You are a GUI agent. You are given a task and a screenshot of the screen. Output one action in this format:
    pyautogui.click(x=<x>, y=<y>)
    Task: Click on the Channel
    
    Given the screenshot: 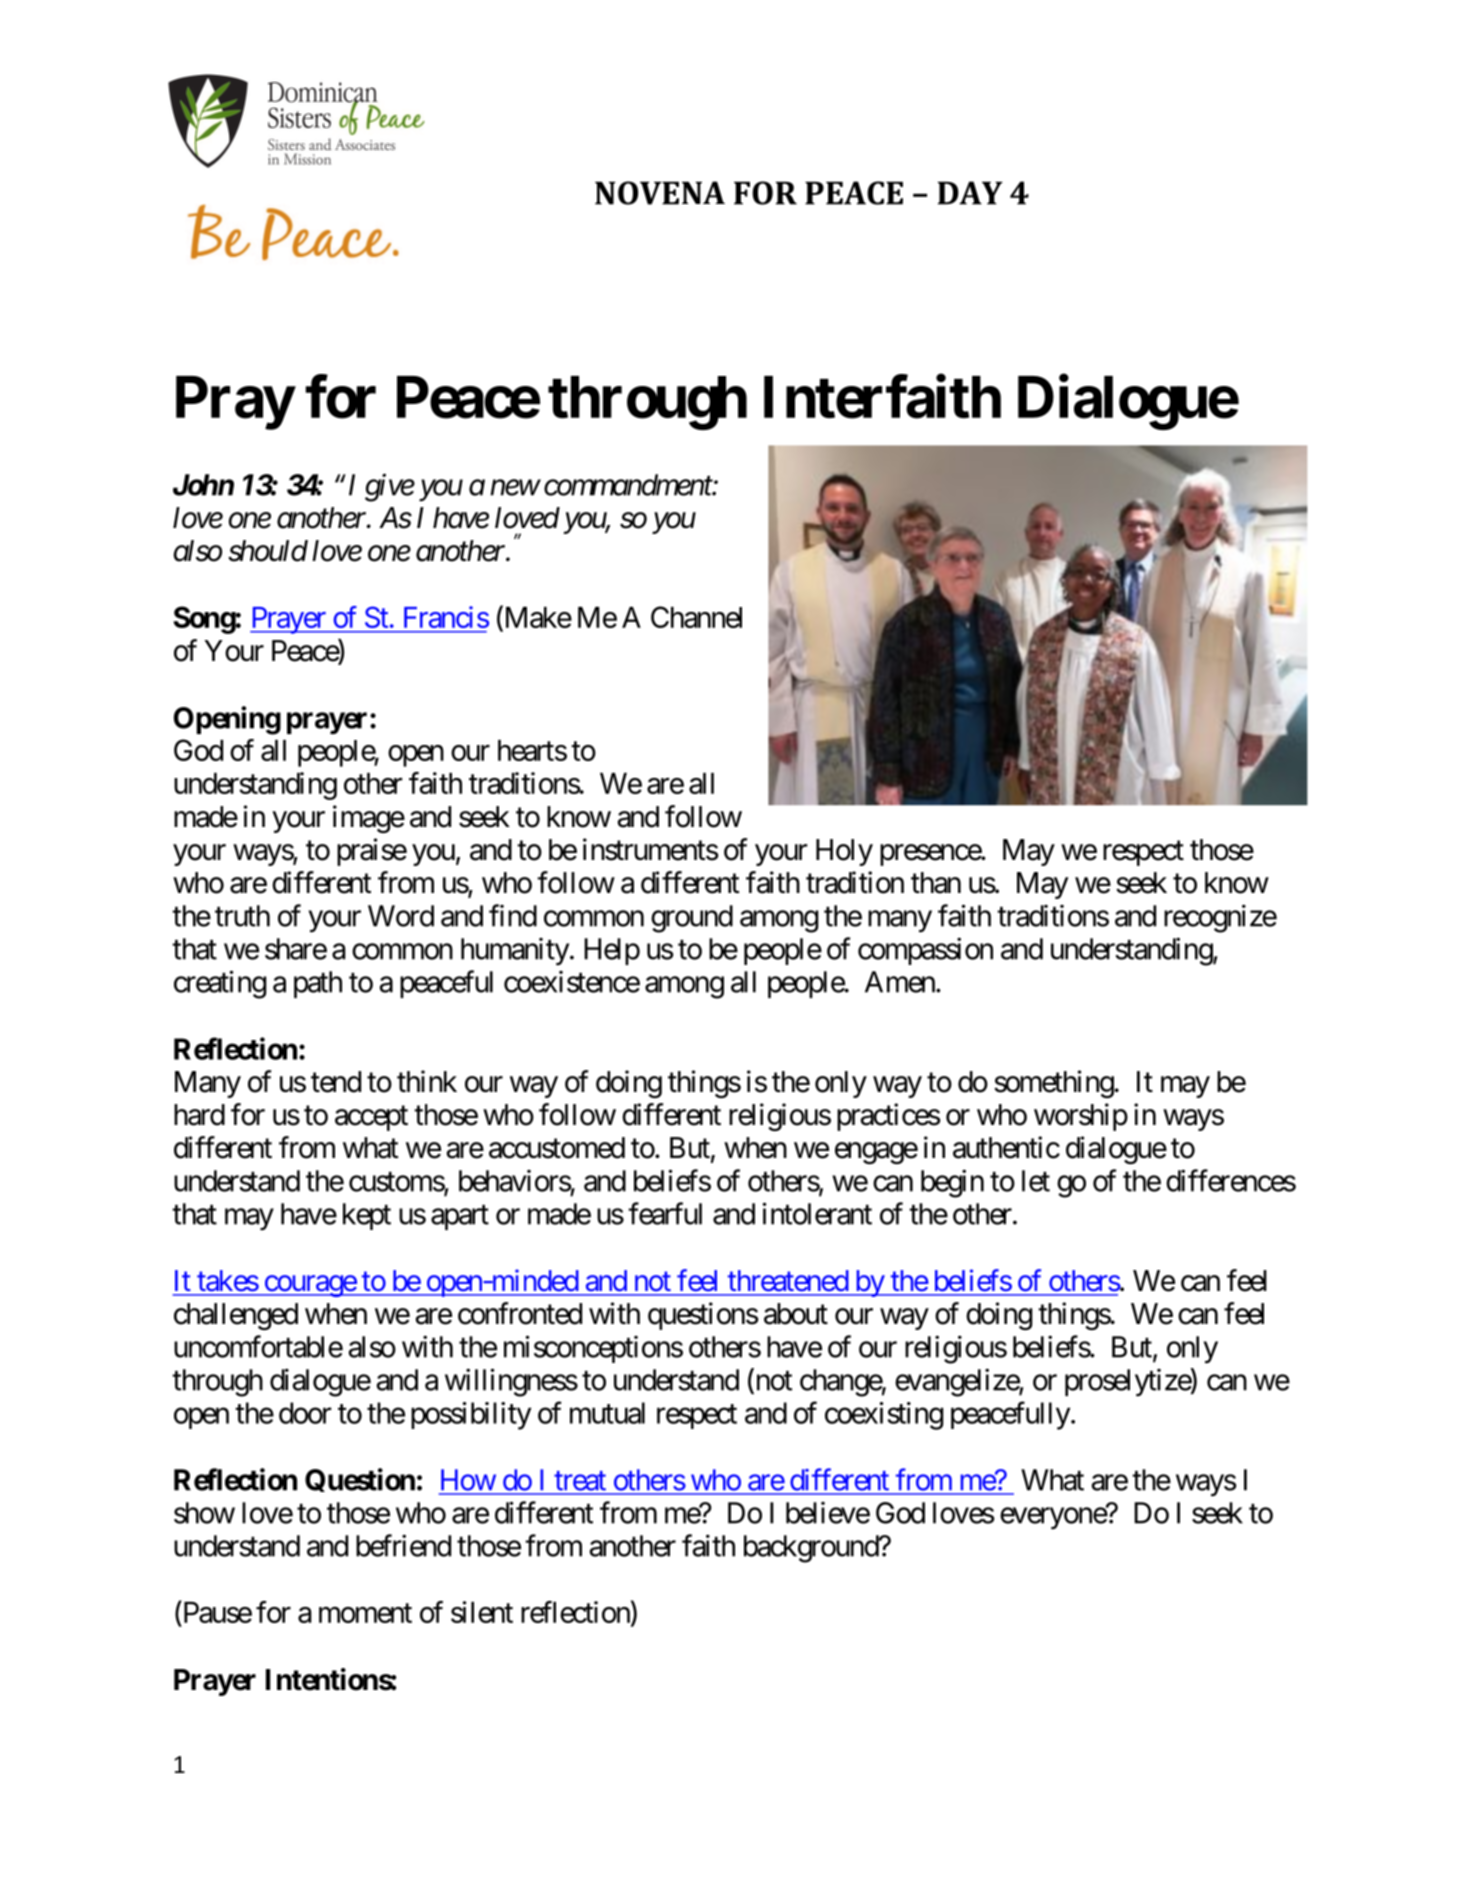 What is the action you would take?
    pyautogui.click(x=696, y=617)
